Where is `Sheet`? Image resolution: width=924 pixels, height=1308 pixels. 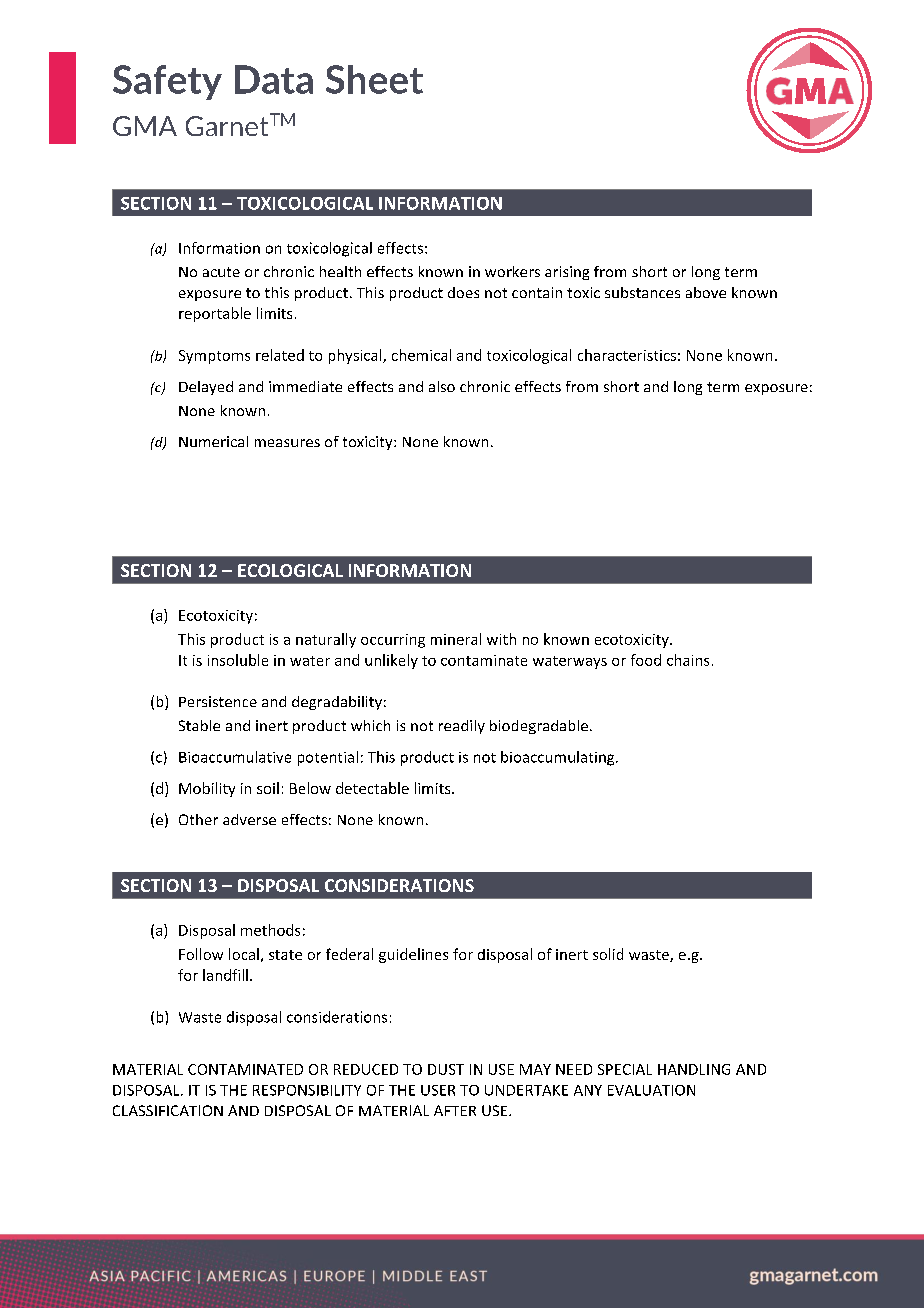 Sheet is located at coordinates (374, 79).
